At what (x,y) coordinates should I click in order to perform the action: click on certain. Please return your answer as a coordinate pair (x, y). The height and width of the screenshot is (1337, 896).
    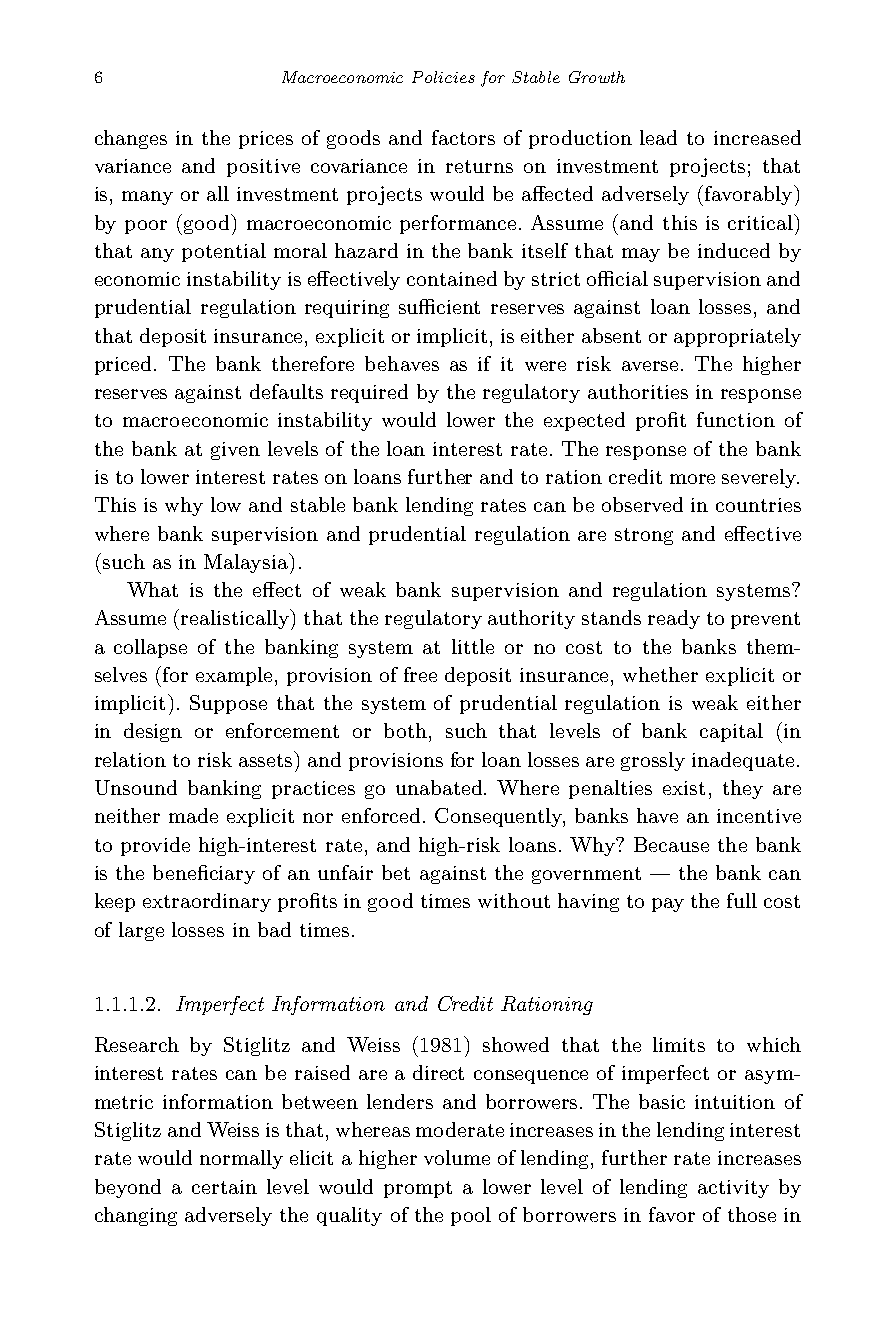
    Looking at the image, I should click on (224, 1187).
